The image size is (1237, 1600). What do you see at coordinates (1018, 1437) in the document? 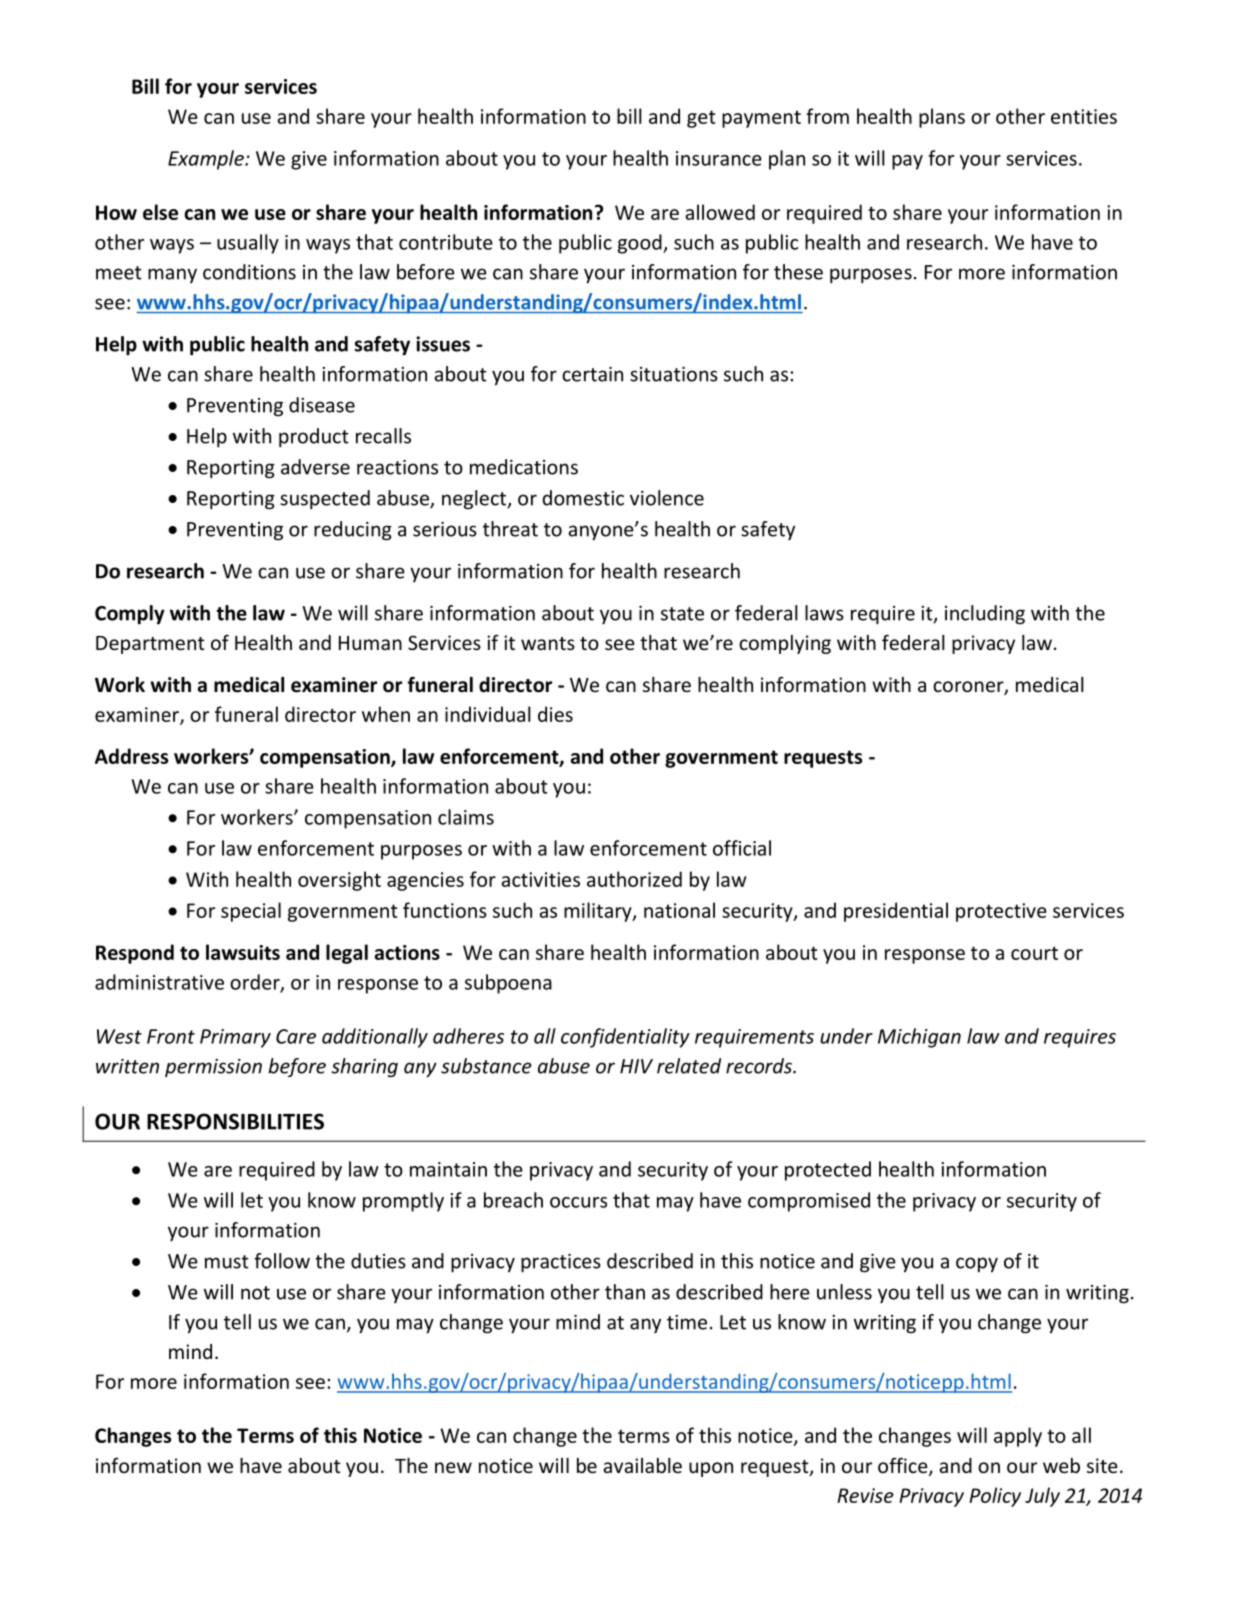
I see `apply` at bounding box center [1018, 1437].
